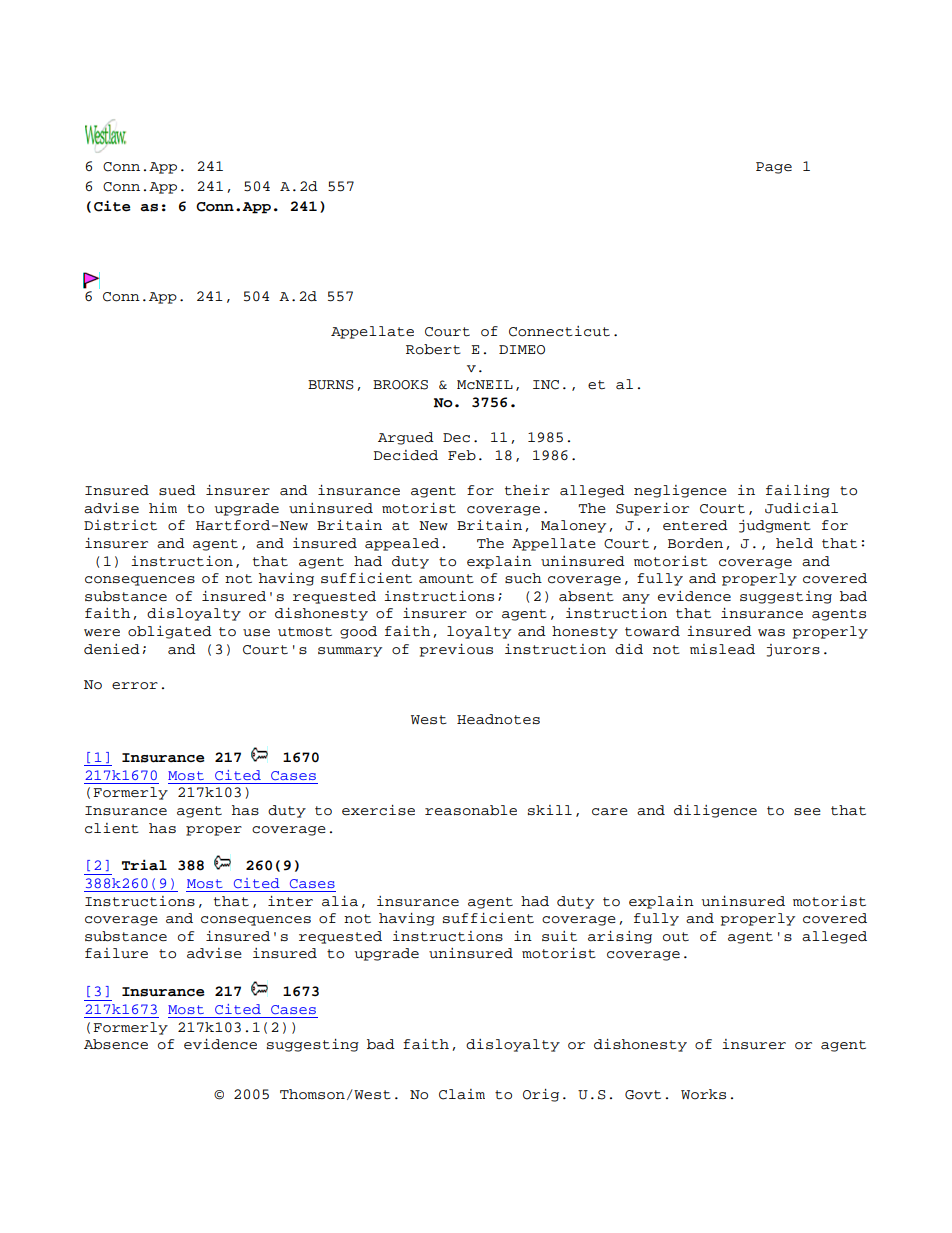 Image resolution: width=952 pixels, height=1233 pixels. What do you see at coordinates (331, 385) in the page?
I see `BURNS` at bounding box center [331, 385].
